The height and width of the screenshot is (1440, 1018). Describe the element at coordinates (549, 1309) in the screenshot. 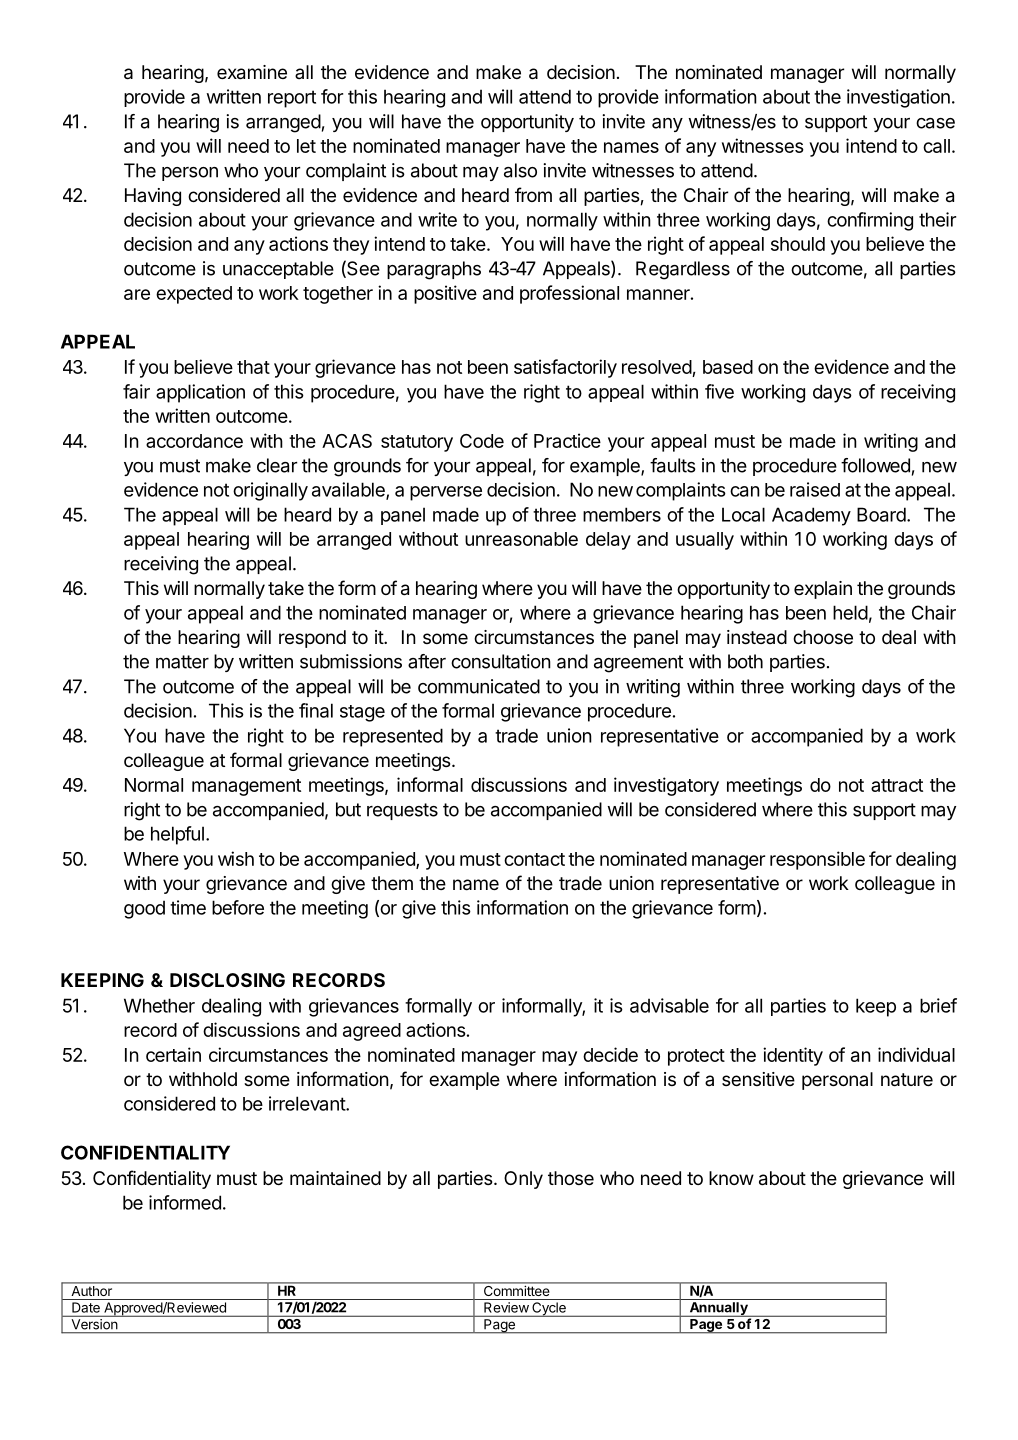

I see `Cycle` at that location.
